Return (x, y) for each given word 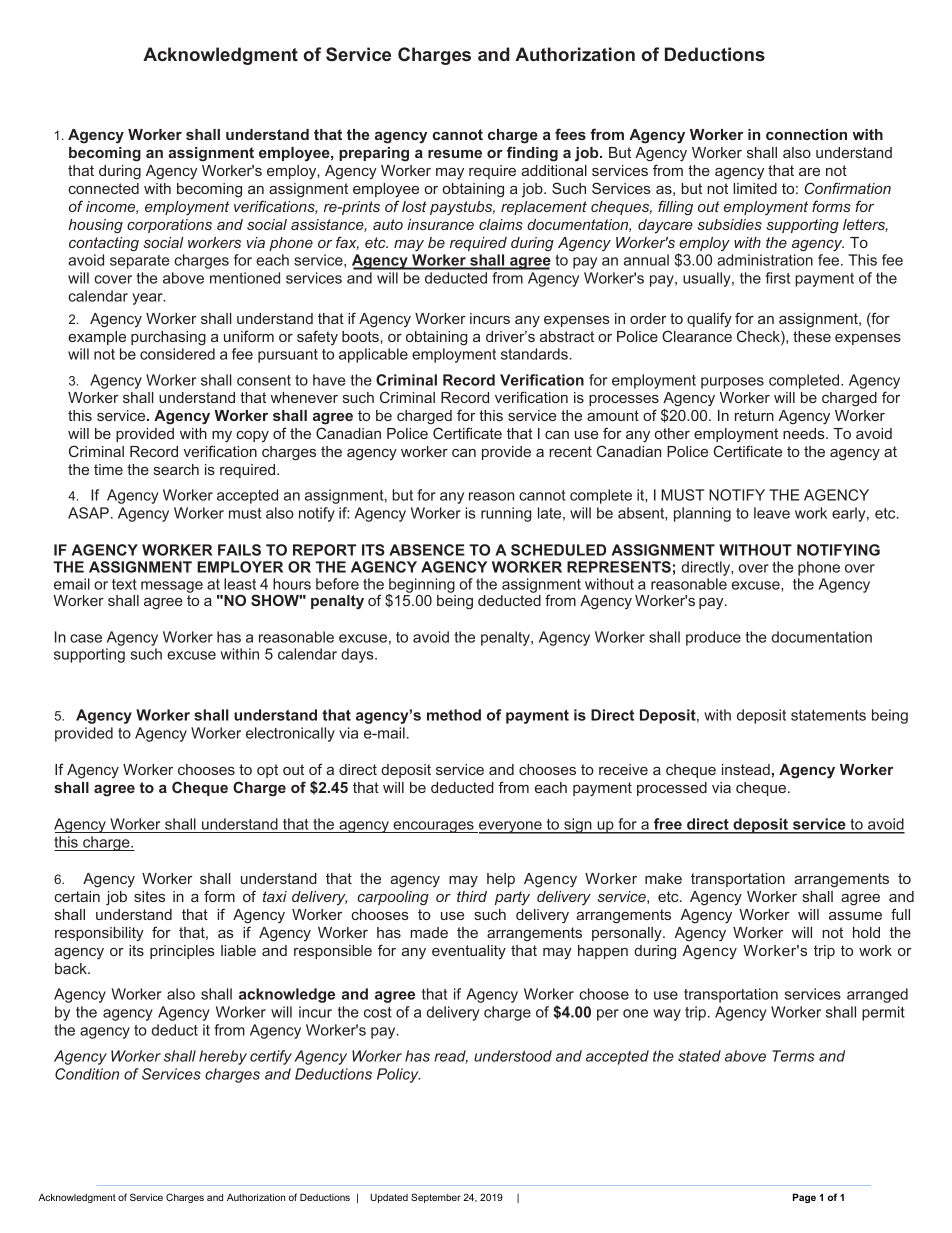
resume (455, 154)
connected (103, 188)
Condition (87, 1074)
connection (806, 134)
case (86, 638)
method (454, 715)
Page (804, 1198)
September (436, 1198)
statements (828, 715)
